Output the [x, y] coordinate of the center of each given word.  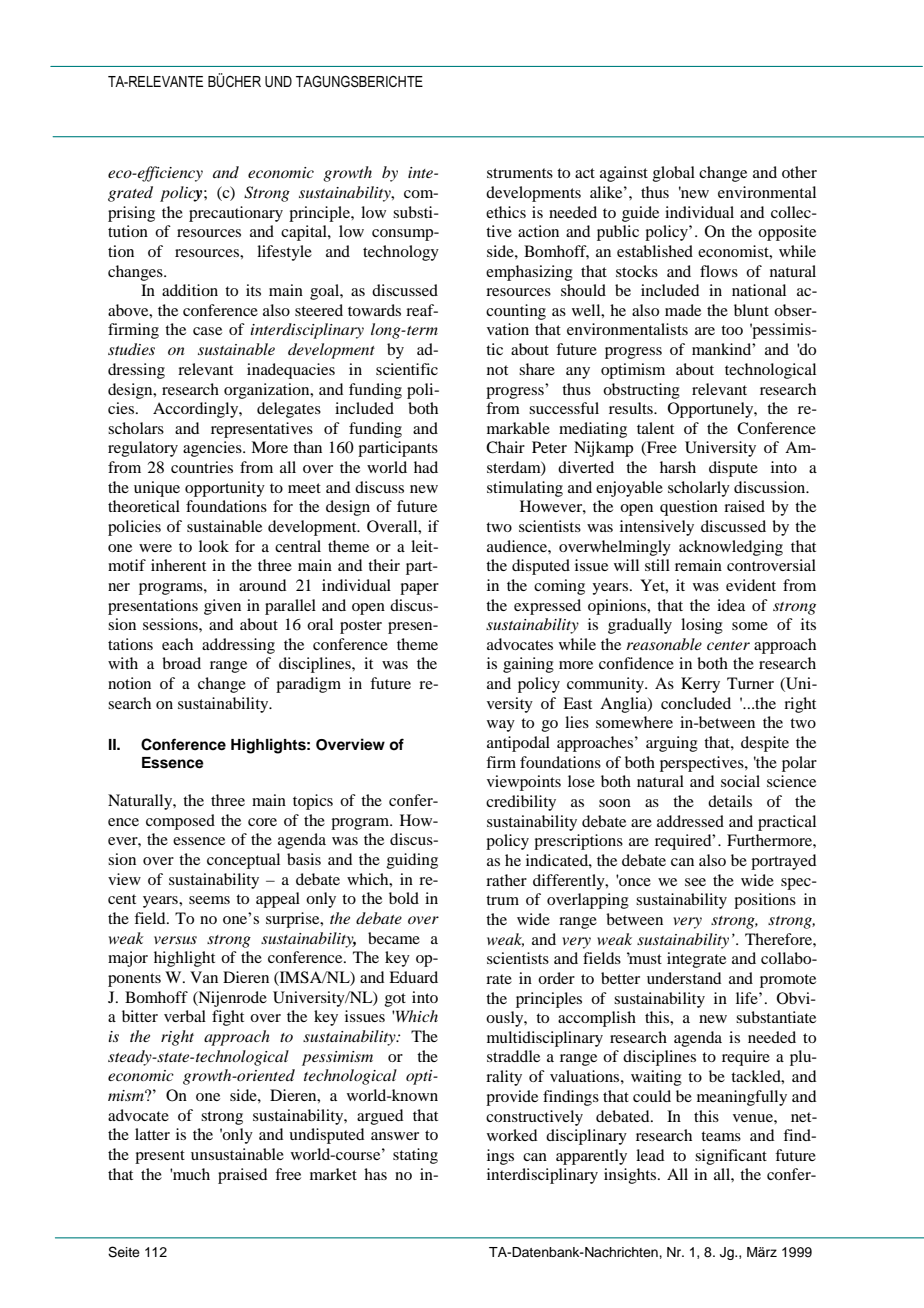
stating [415, 1156]
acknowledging [731, 548]
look [214, 546]
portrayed [783, 862]
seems [209, 900]
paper [419, 589]
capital [305, 233]
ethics [506, 212]
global [674, 174]
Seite [124, 1252]
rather [506, 880]
